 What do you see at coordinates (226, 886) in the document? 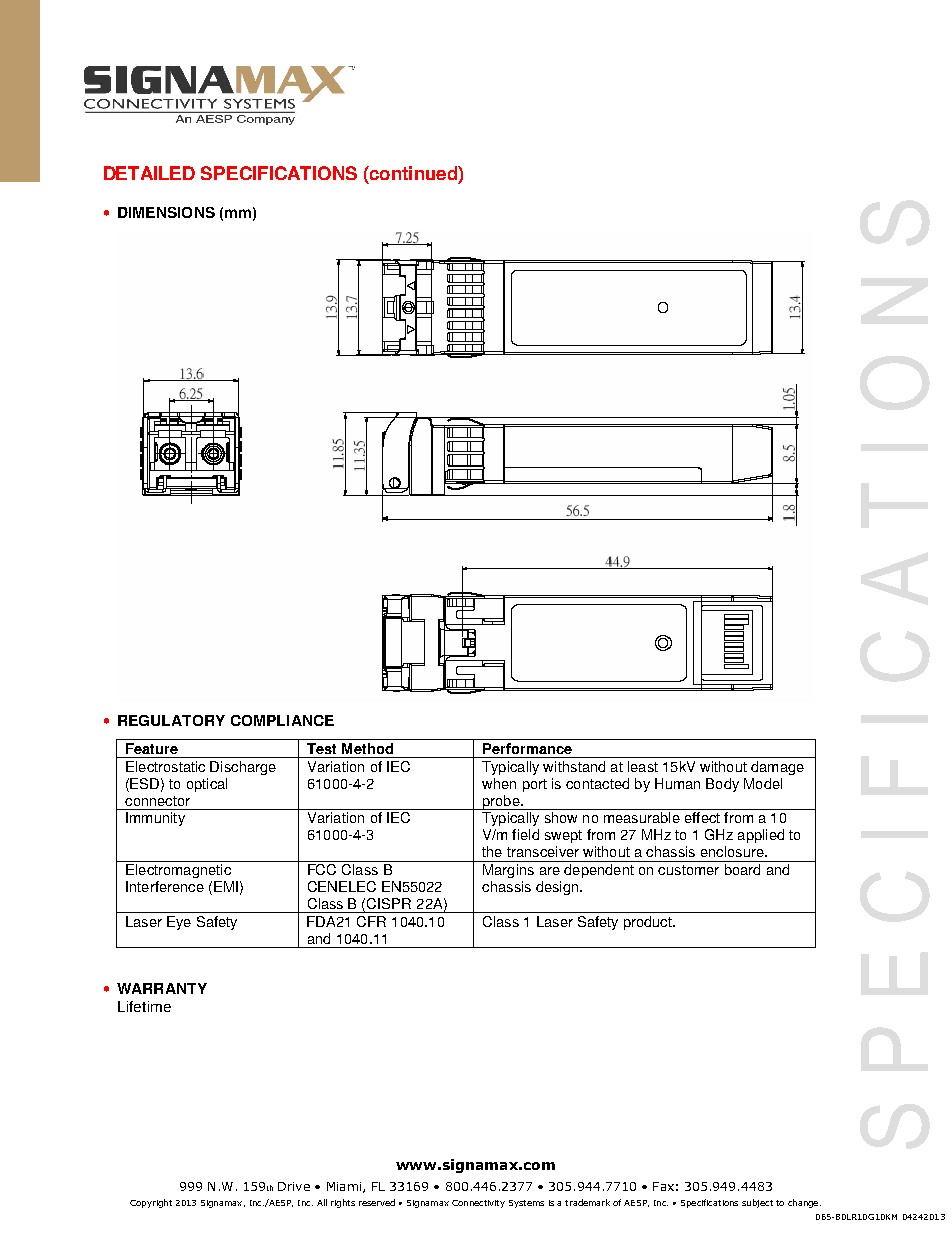
I see `EMI` at bounding box center [226, 886].
